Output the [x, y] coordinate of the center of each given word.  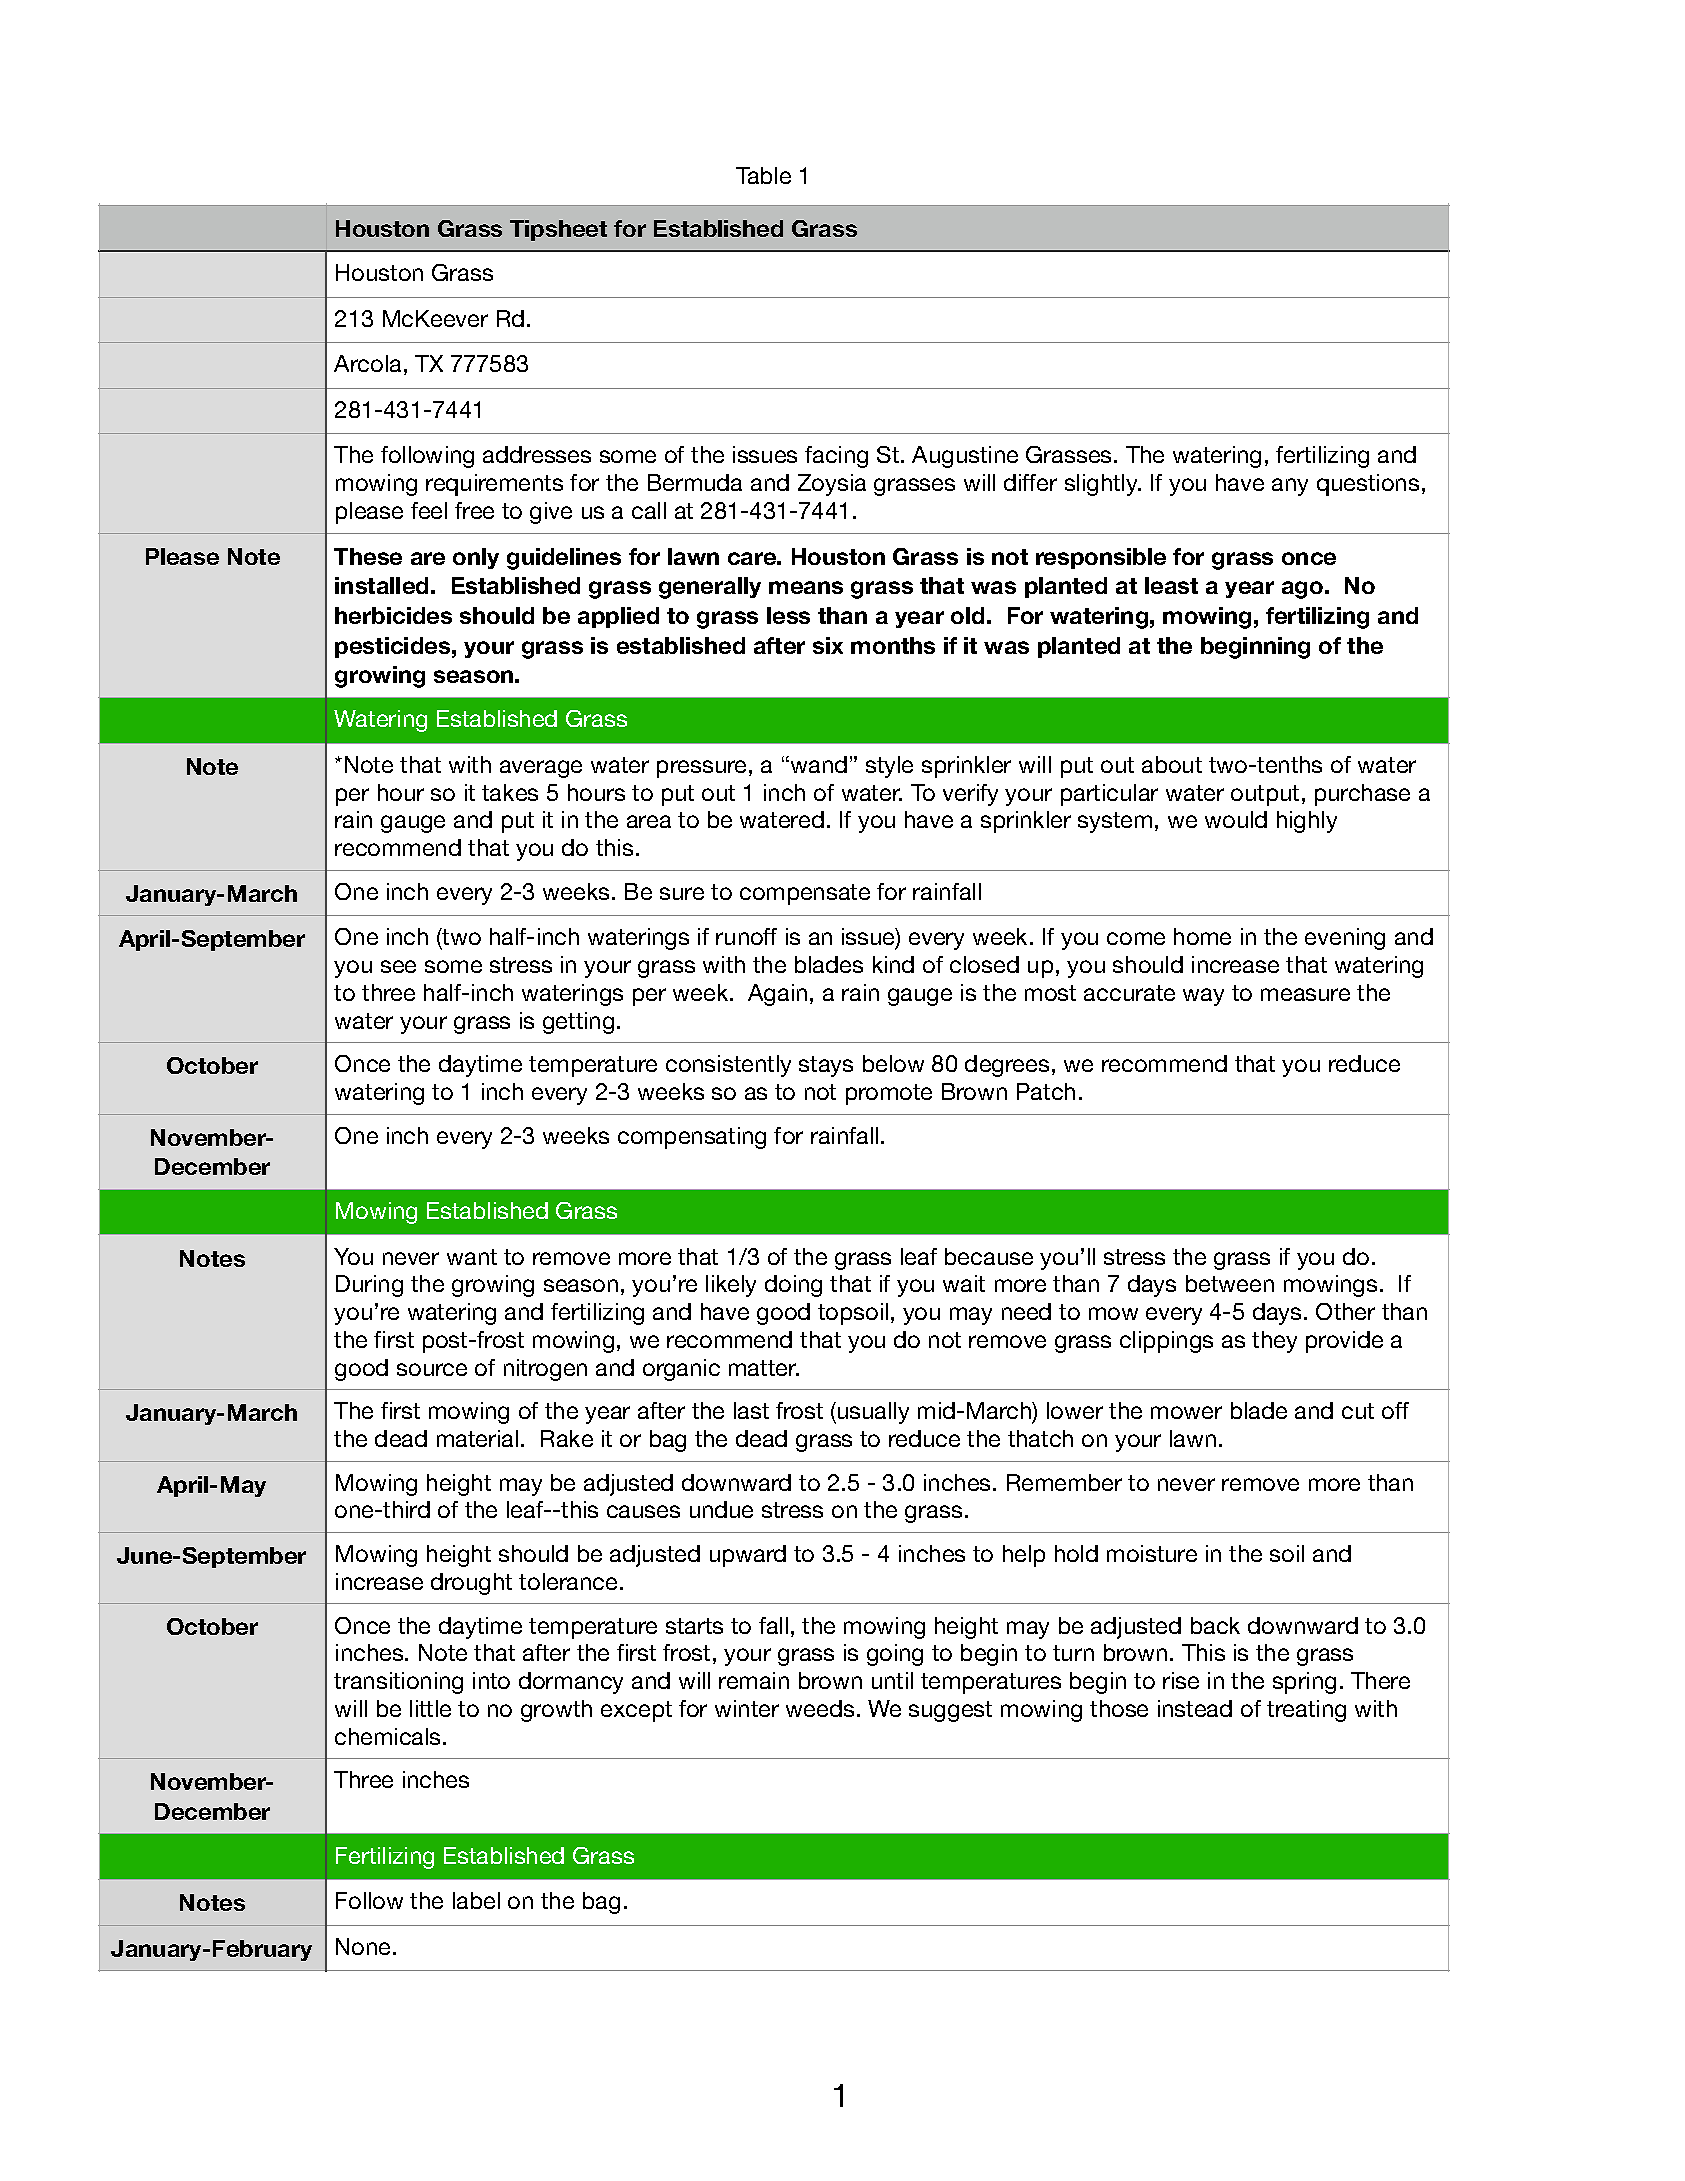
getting [578, 1023]
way [1203, 997]
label [476, 1900]
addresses [537, 454]
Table [763, 175]
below [893, 1063]
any [1290, 487]
